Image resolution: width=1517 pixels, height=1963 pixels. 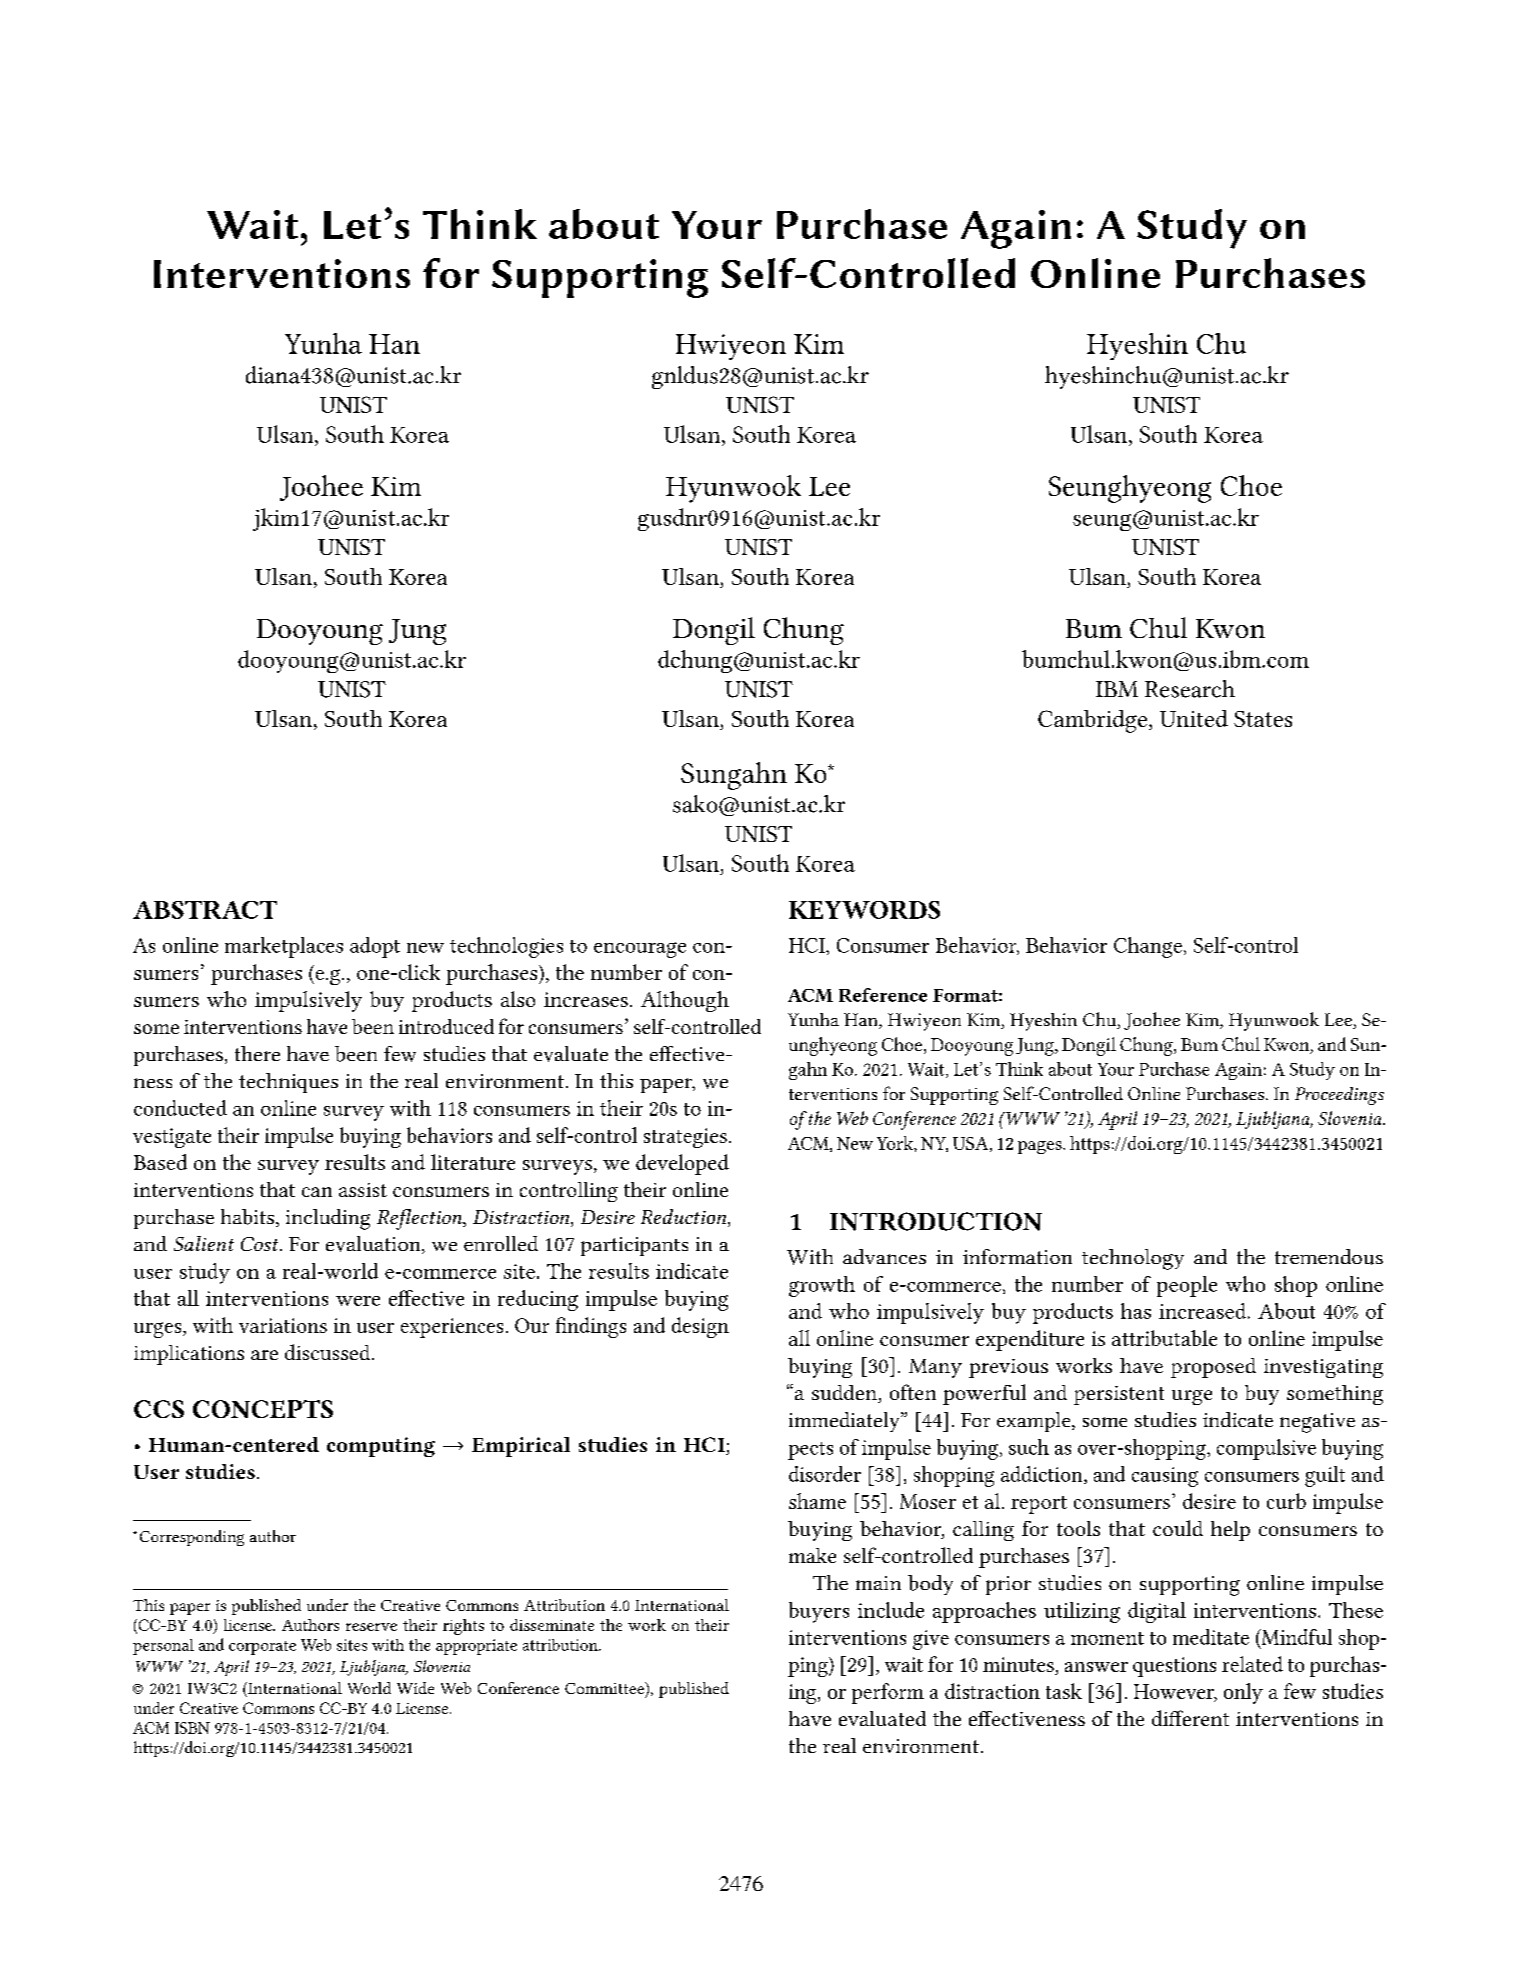 What do you see at coordinates (685, 1001) in the document?
I see `Although` at bounding box center [685, 1001].
